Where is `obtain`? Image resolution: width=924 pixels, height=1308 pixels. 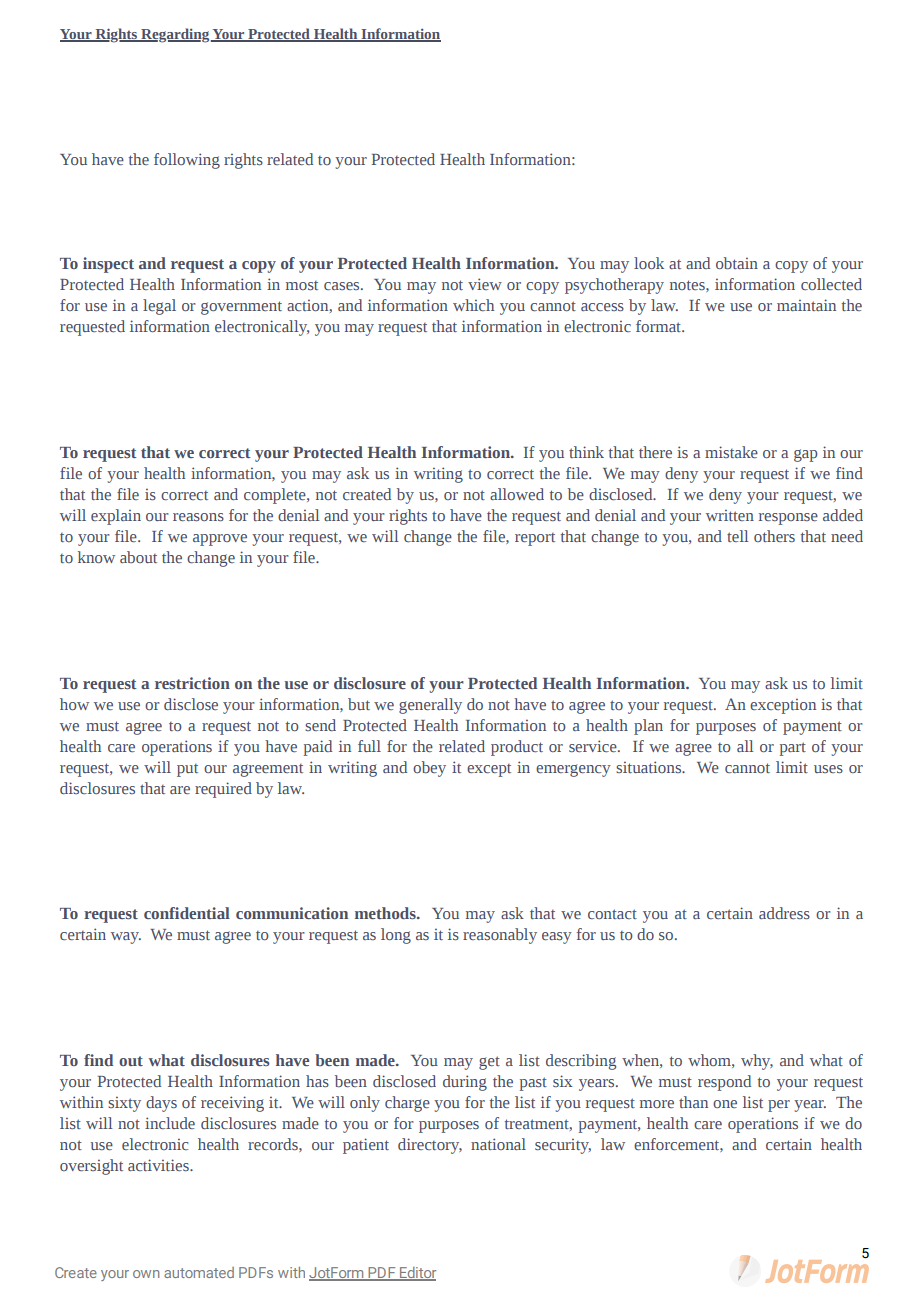
obtain is located at coordinates (737, 263).
